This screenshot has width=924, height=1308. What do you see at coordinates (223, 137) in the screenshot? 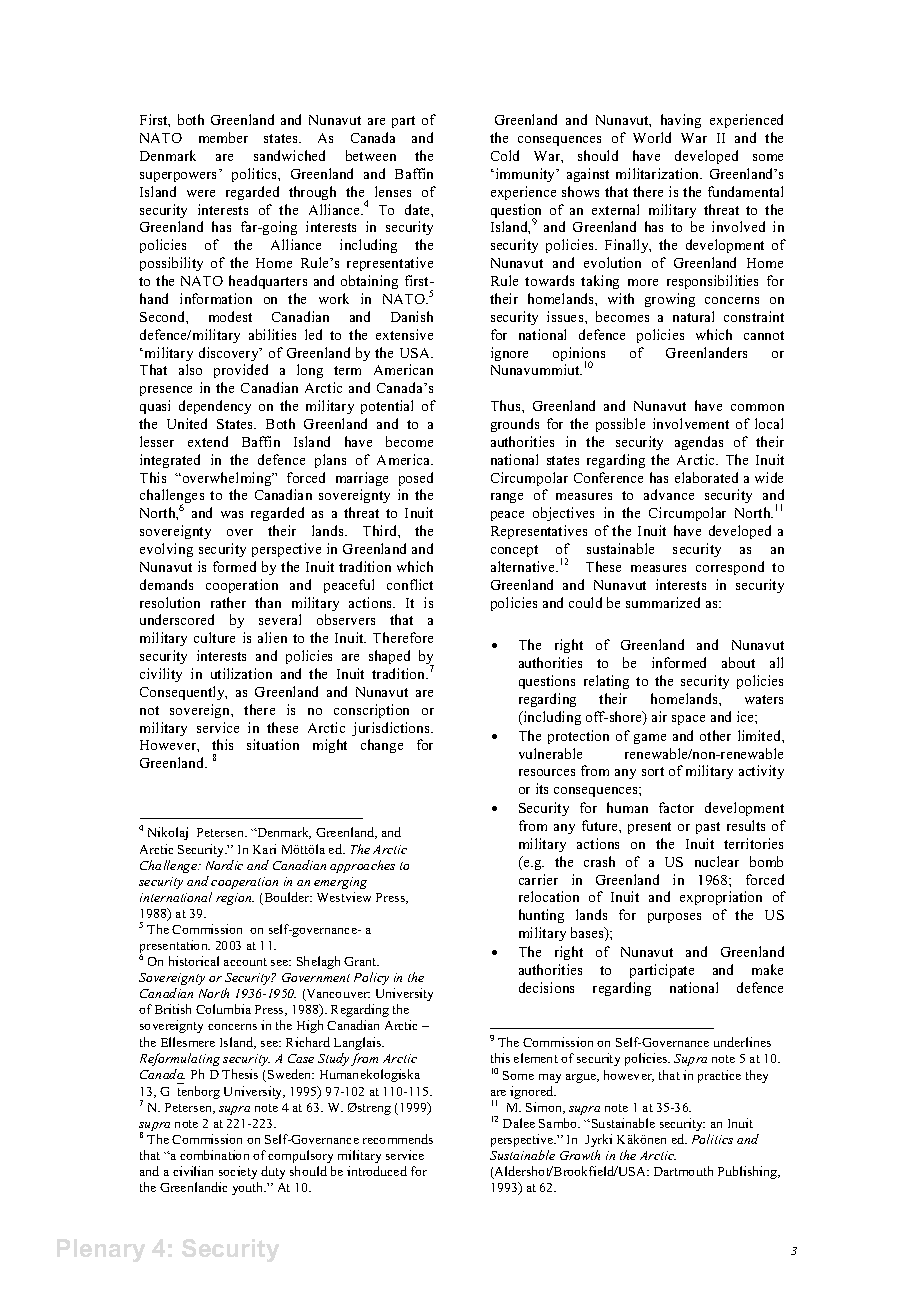
I see `member` at bounding box center [223, 137].
